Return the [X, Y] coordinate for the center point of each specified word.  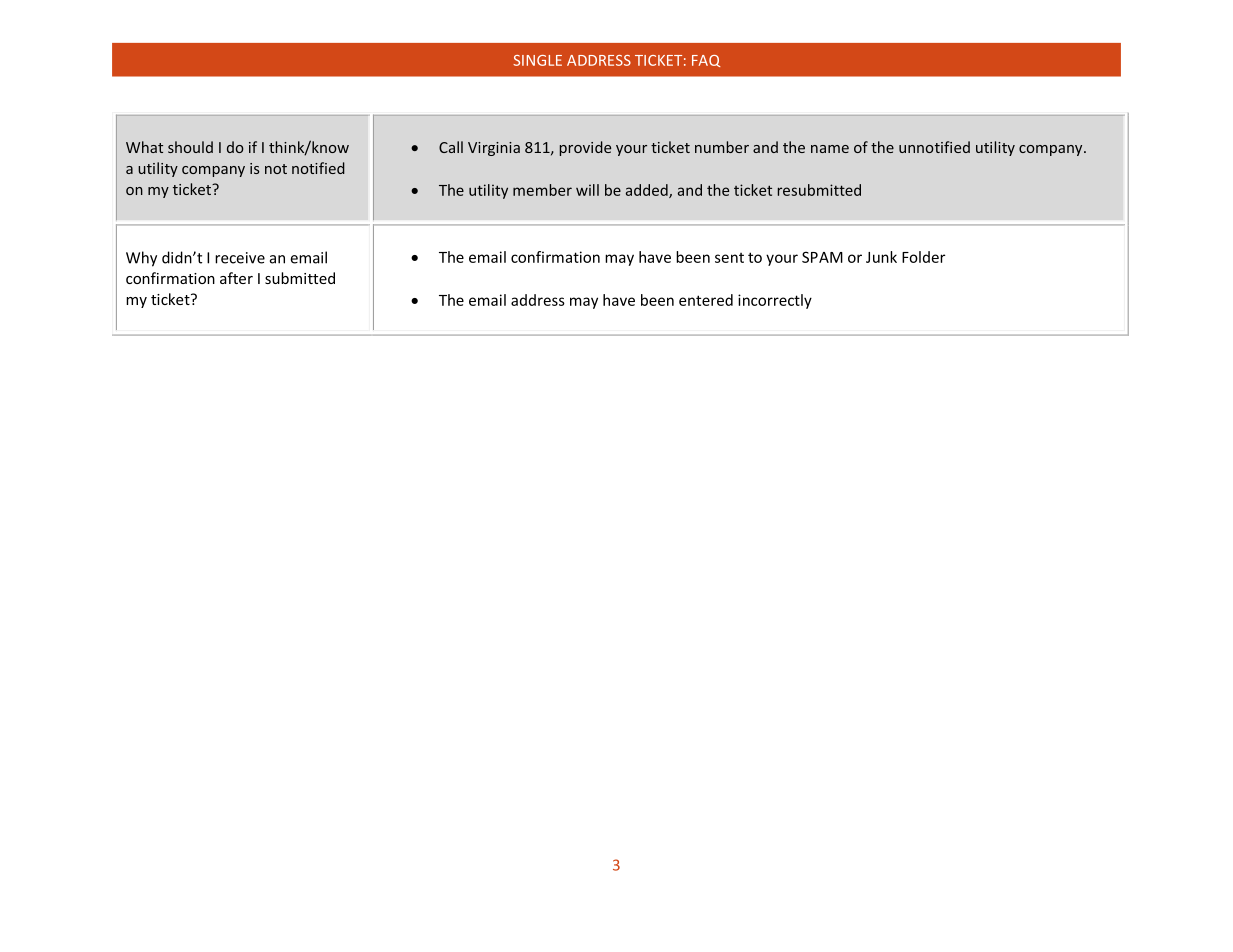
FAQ [706, 61]
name [830, 149]
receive [240, 258]
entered [706, 300]
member [542, 190]
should [190, 147]
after [236, 278]
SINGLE [537, 60]
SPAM [822, 257]
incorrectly [775, 301]
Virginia [494, 149]
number [722, 147]
